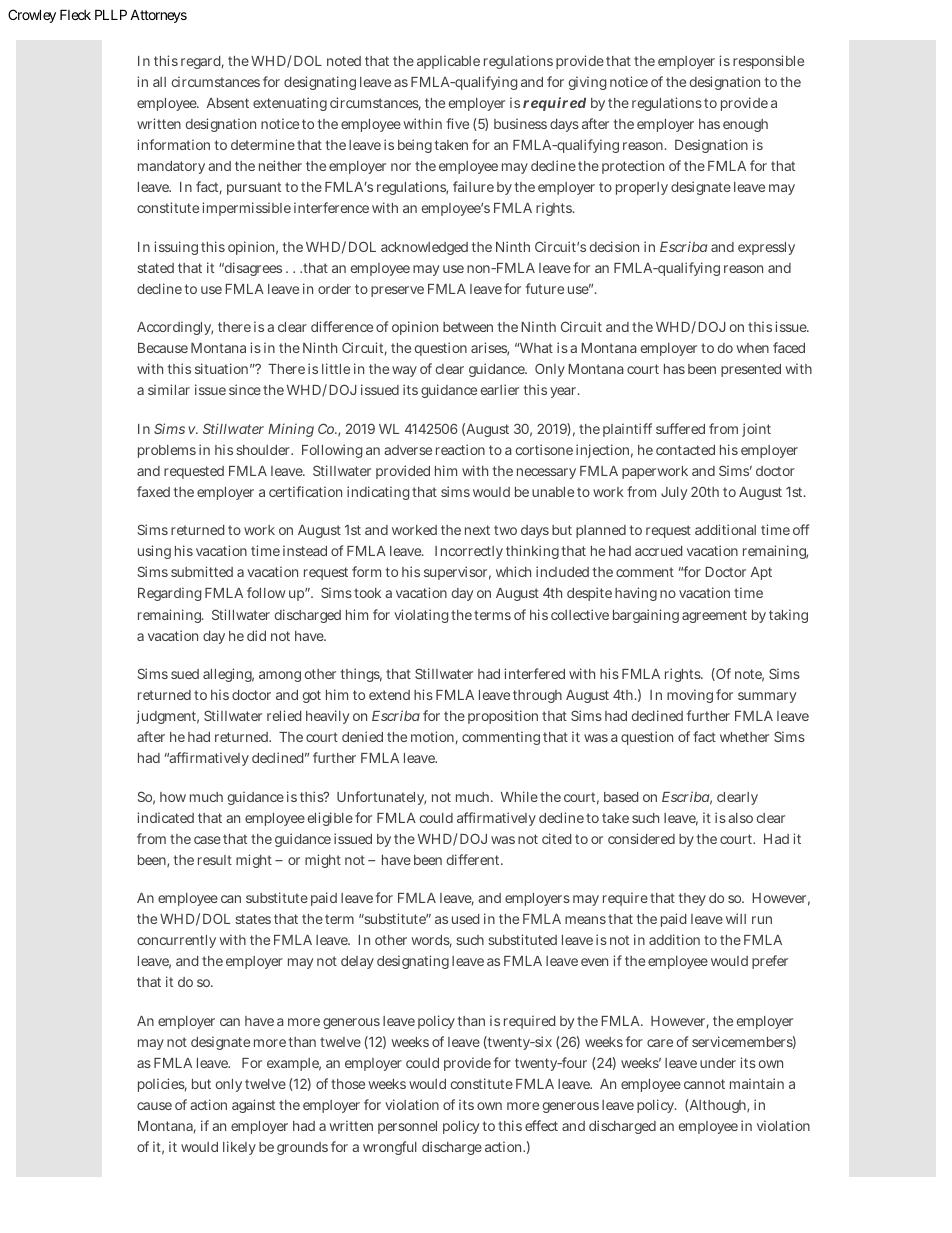  I want to click on Accordingly, so click(175, 328).
